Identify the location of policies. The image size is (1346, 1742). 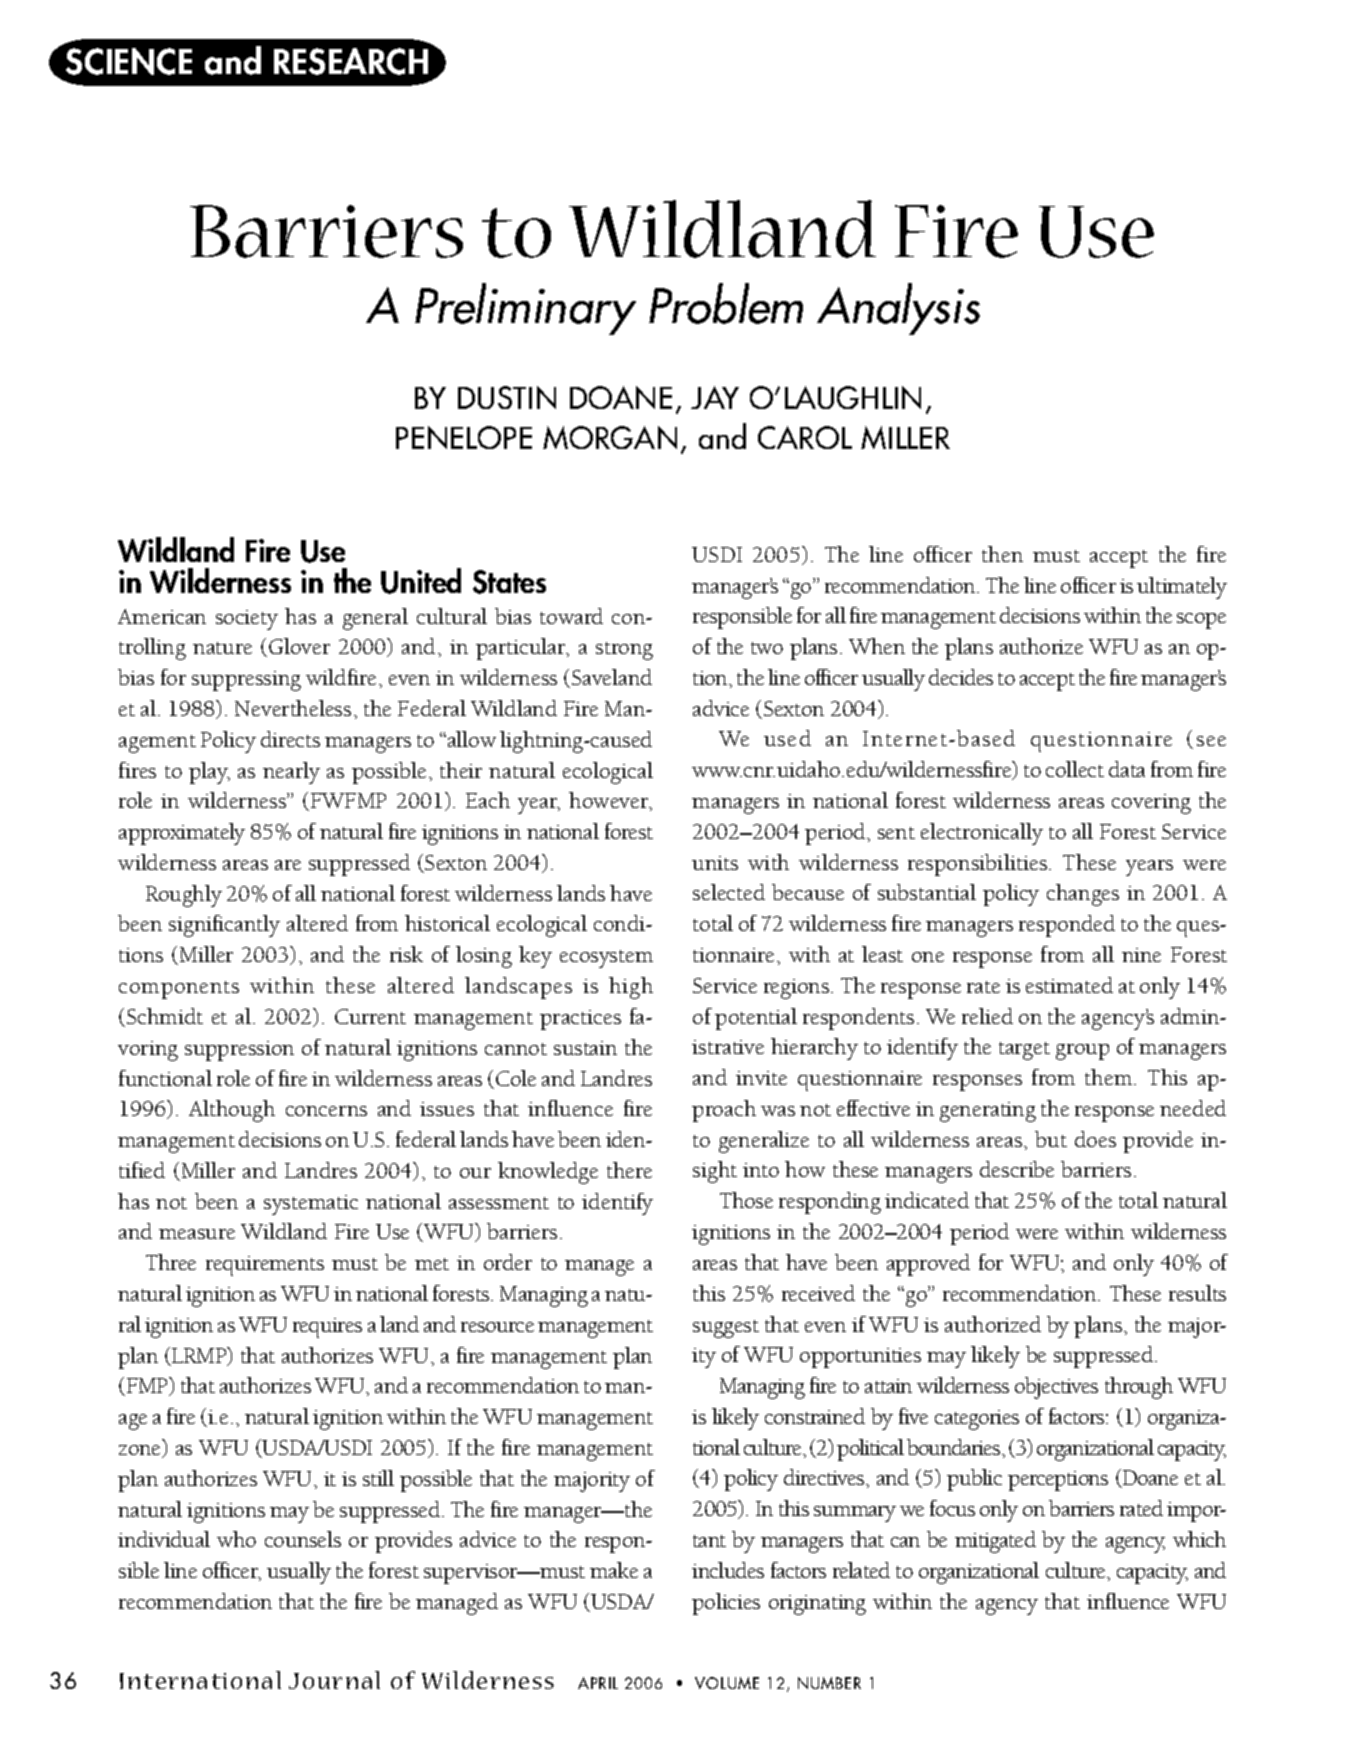
(726, 1604).
